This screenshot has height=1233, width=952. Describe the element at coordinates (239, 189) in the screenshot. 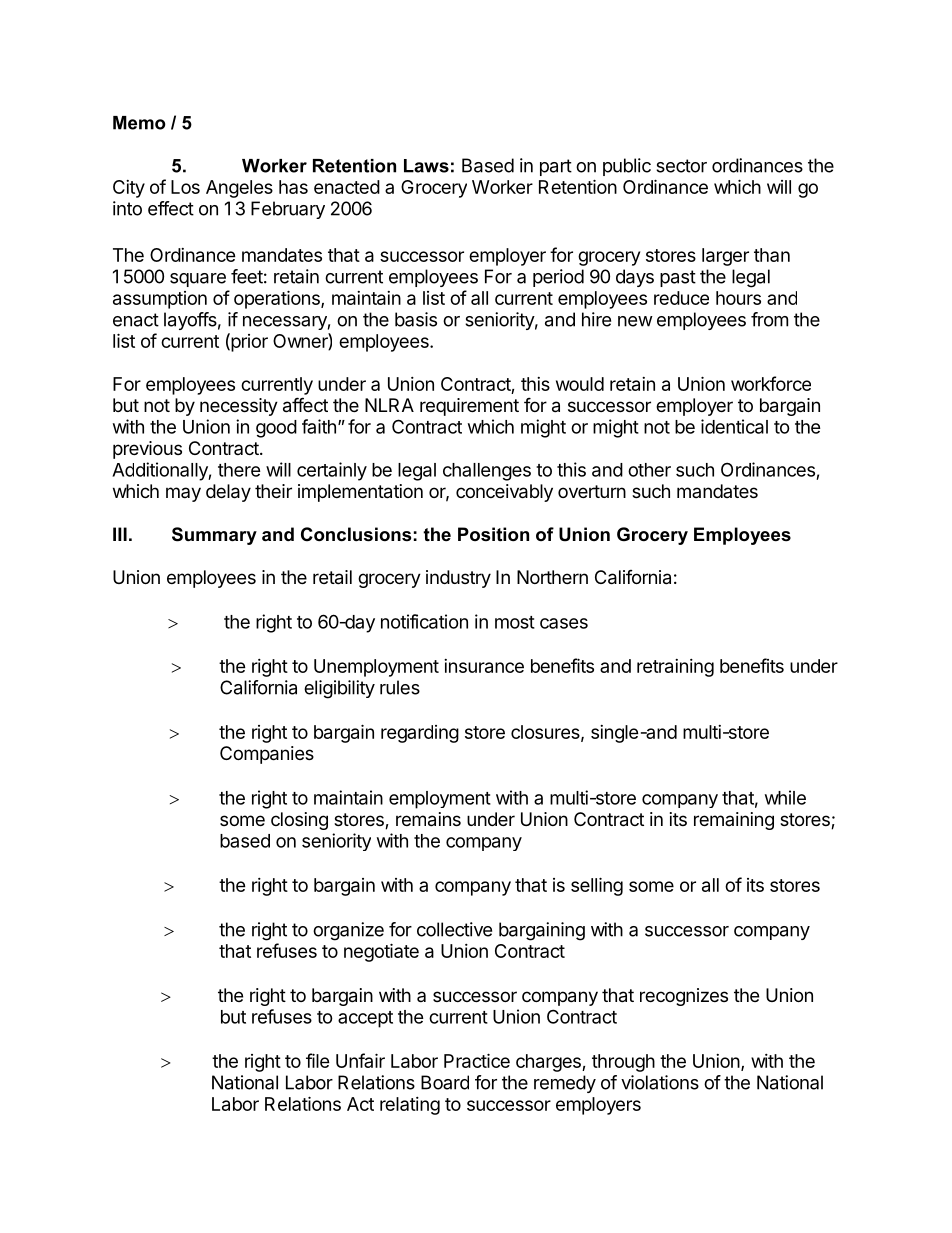

I see `Angeles` at that location.
